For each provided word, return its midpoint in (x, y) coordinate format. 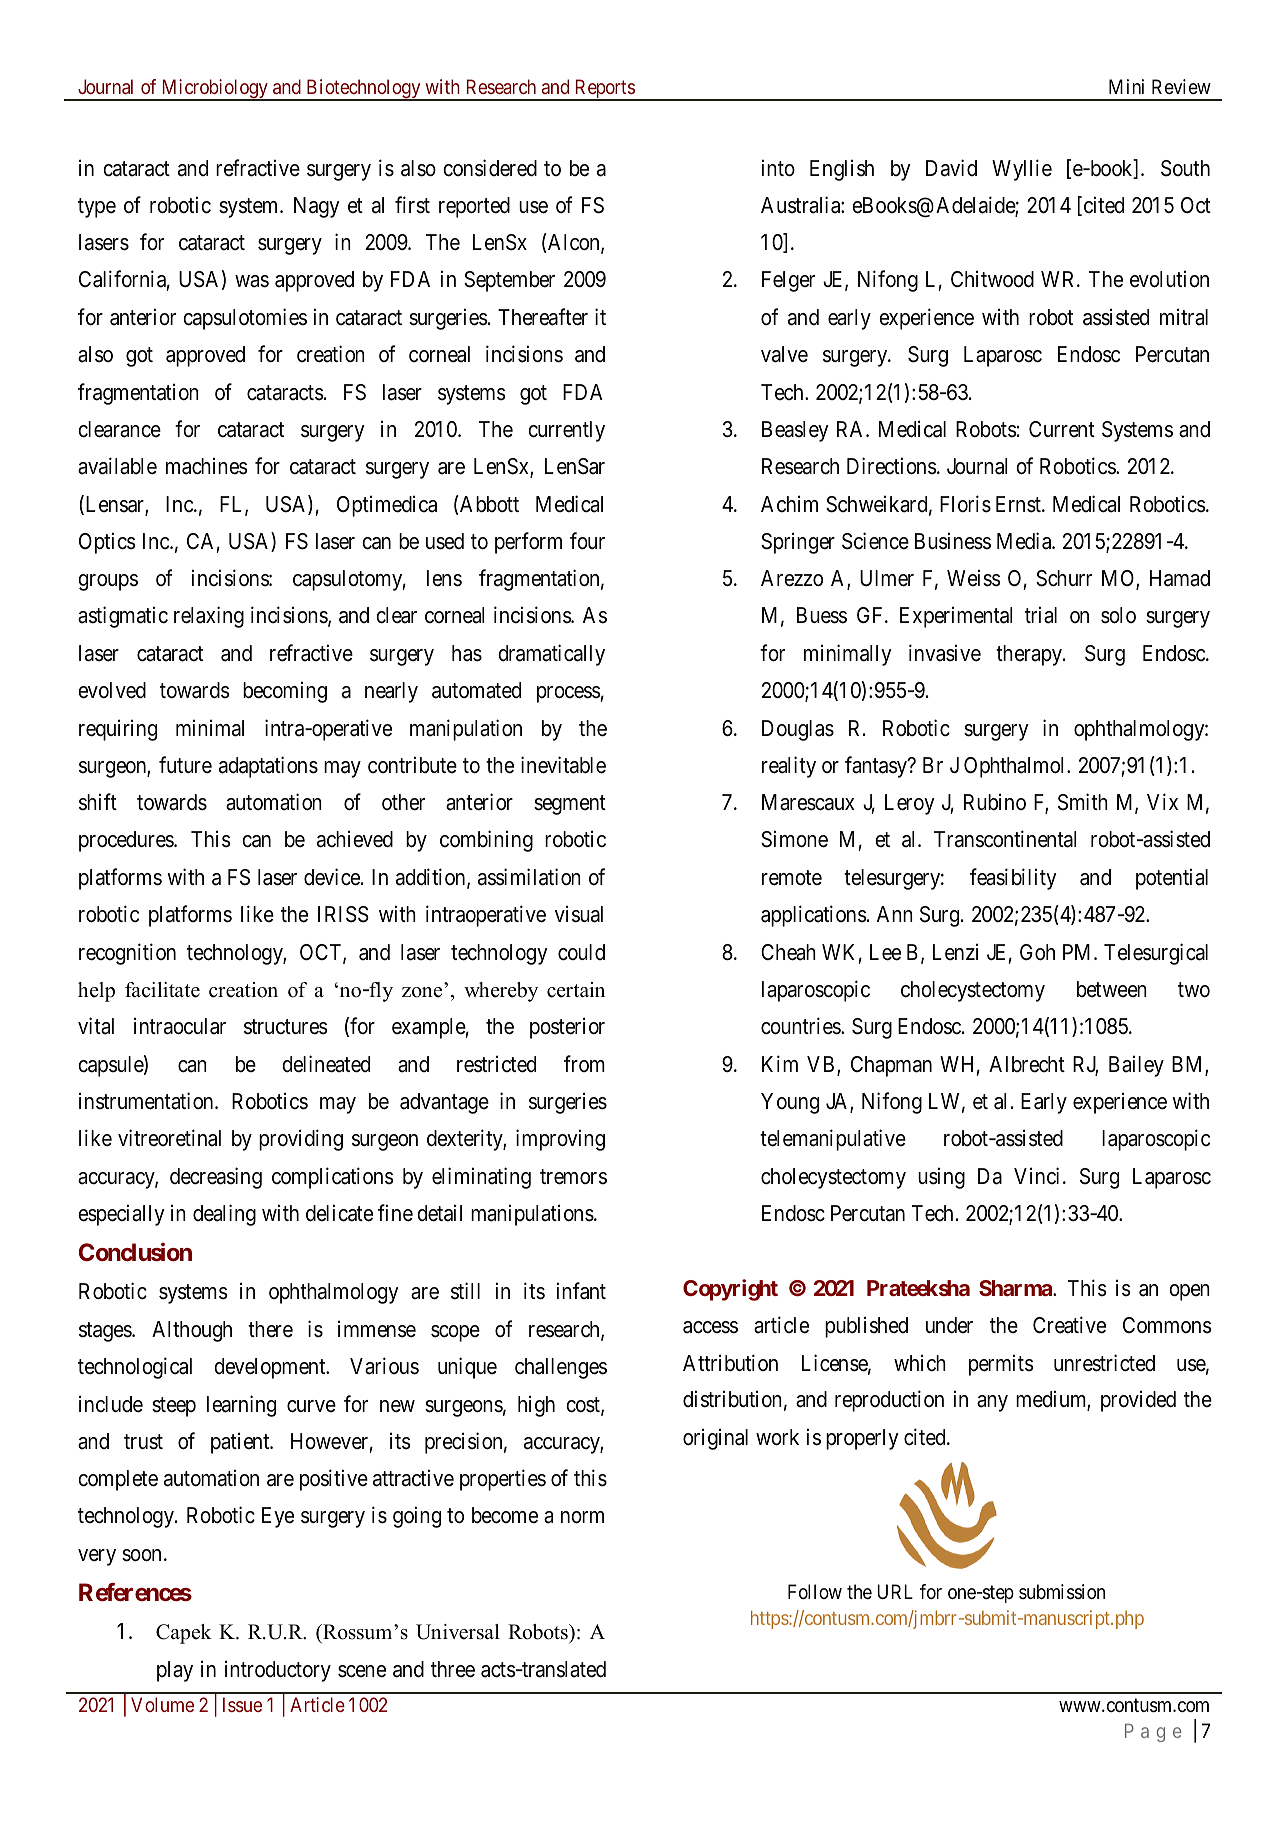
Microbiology (214, 90)
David (951, 168)
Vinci (1036, 1176)
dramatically (551, 655)
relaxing (209, 617)
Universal (458, 1632)
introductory (278, 1671)
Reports (604, 90)
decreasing (216, 1178)
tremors (573, 1177)
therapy (1030, 655)
